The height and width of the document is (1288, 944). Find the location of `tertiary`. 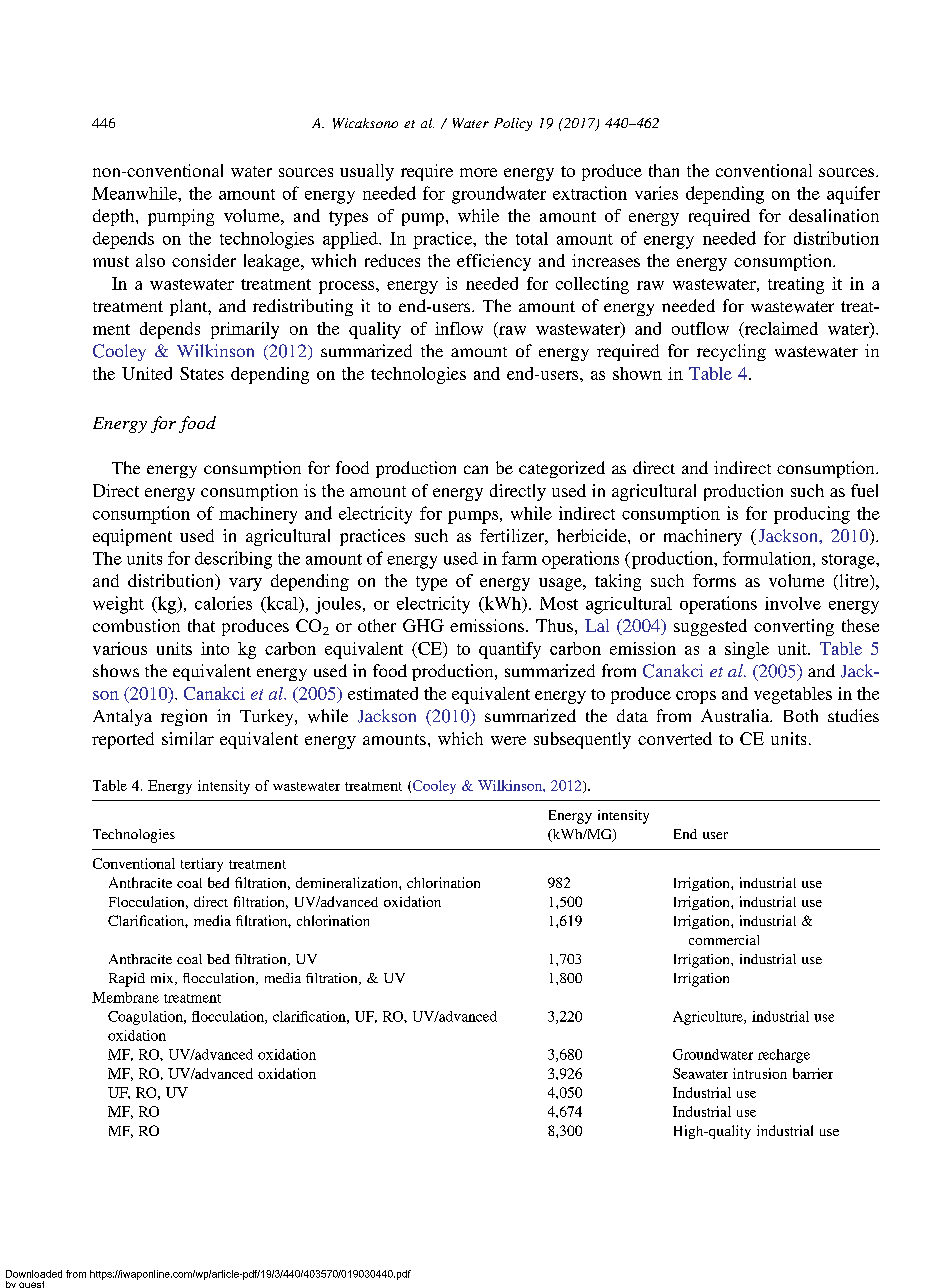

tertiary is located at coordinates (202, 865).
